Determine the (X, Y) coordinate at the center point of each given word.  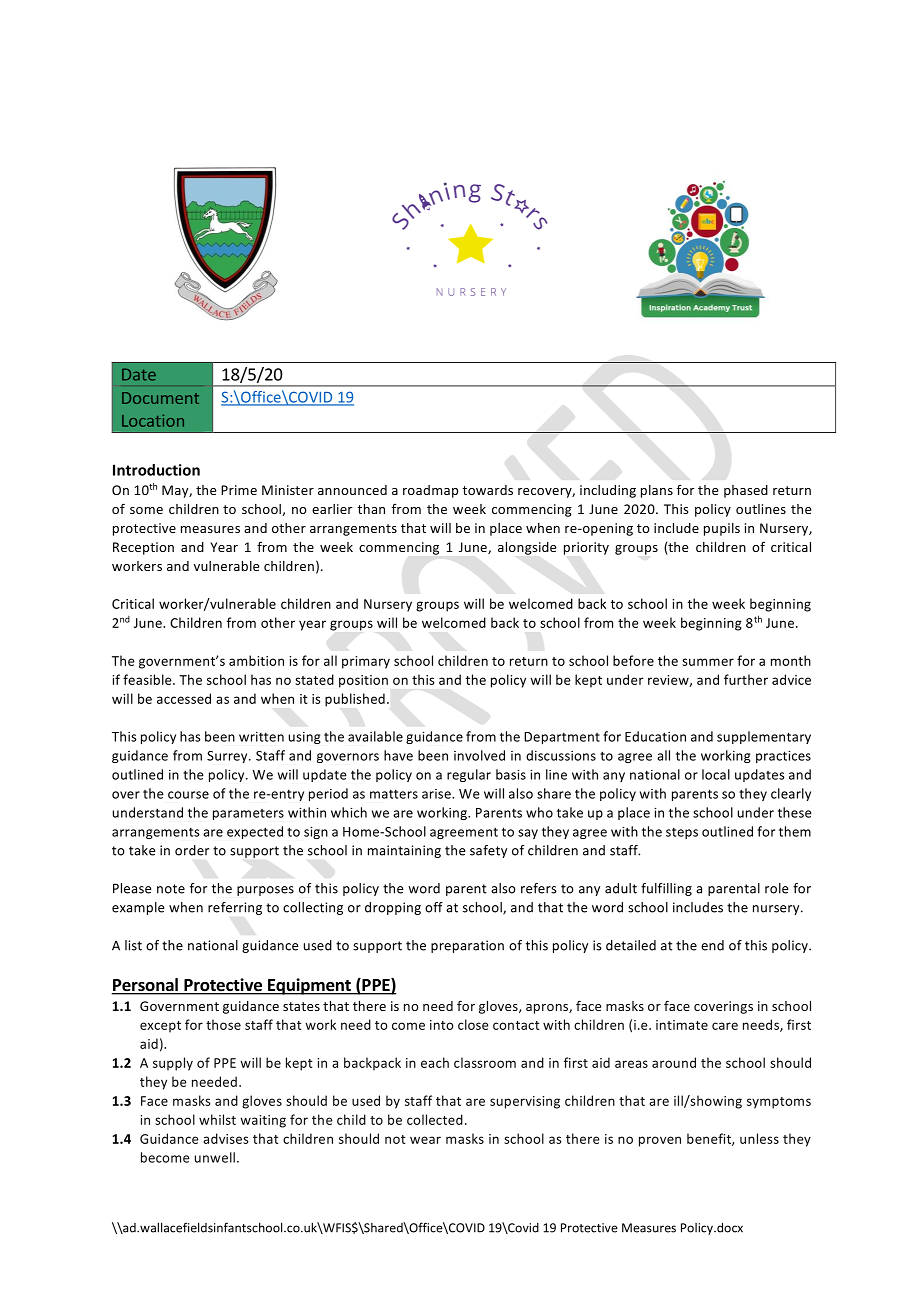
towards (487, 490)
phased (746, 491)
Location (153, 420)
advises (225, 1138)
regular (469, 775)
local (716, 774)
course (188, 795)
